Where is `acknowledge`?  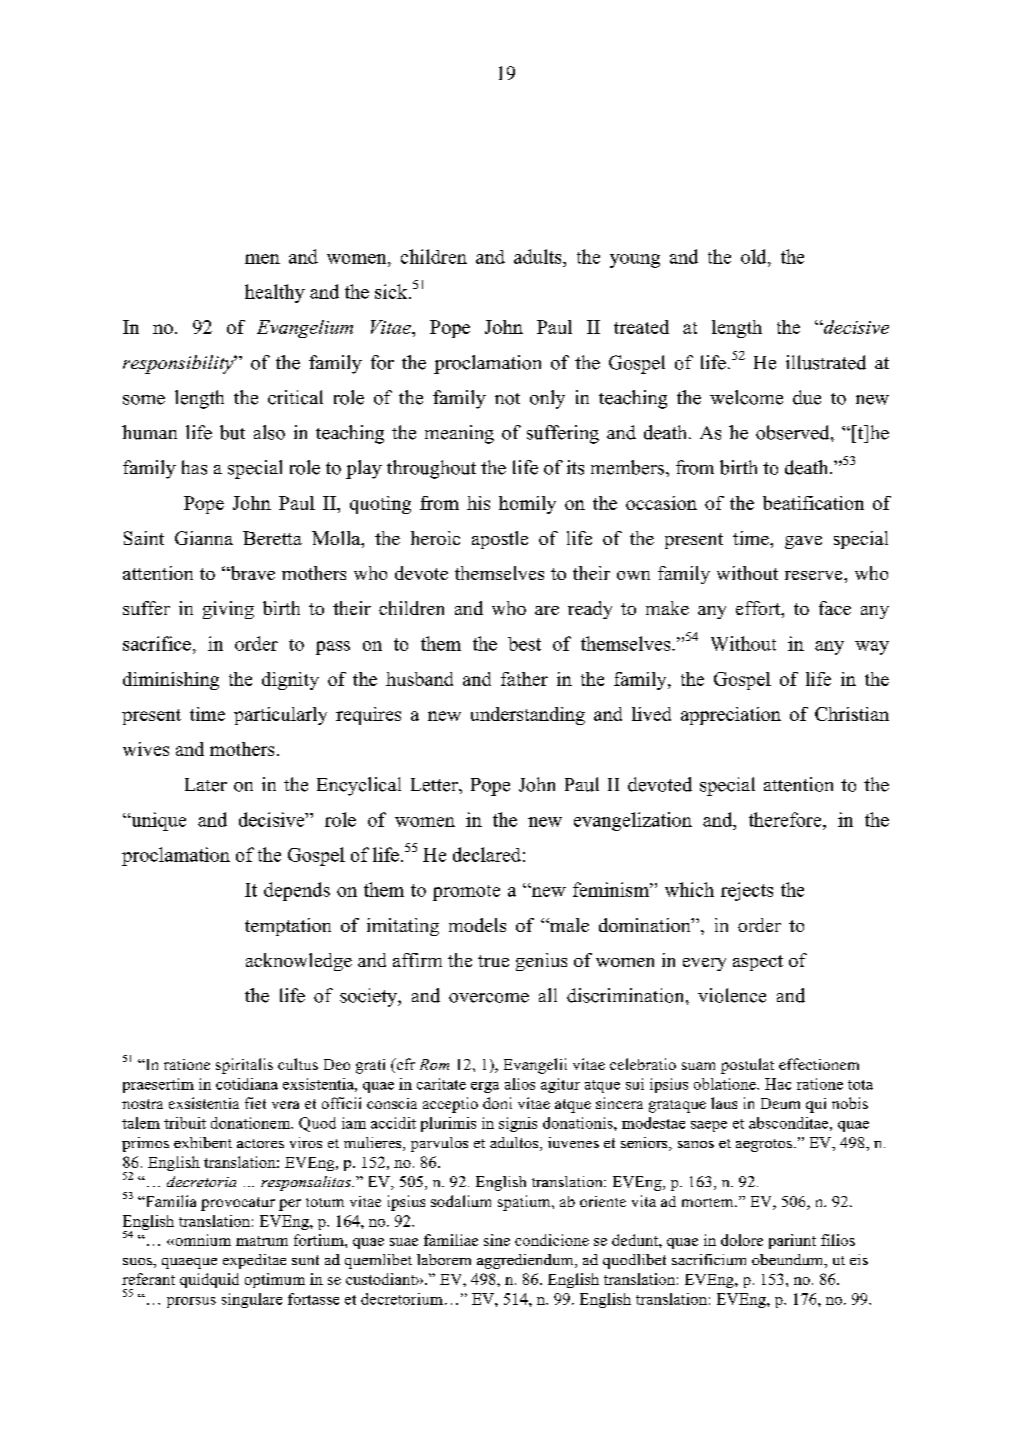 acknowledge is located at coordinates (299, 962).
